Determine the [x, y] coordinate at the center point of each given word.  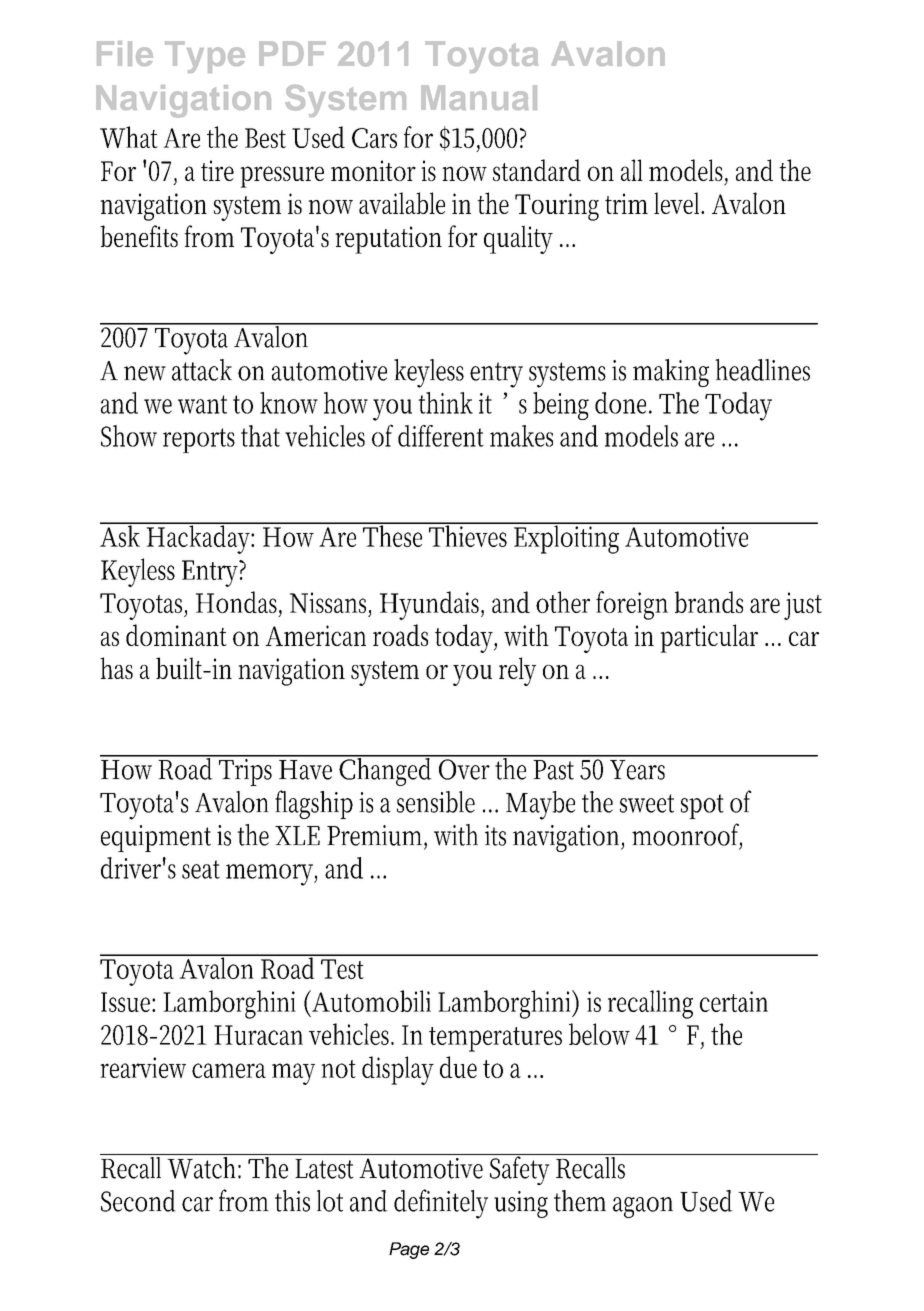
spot [702, 806]
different [441, 436]
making [671, 373]
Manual [479, 97]
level [679, 203]
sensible [436, 802]
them [580, 1201]
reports [199, 440]
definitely [441, 1204]
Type [205, 57]
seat [201, 869]
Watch [203, 1166]
